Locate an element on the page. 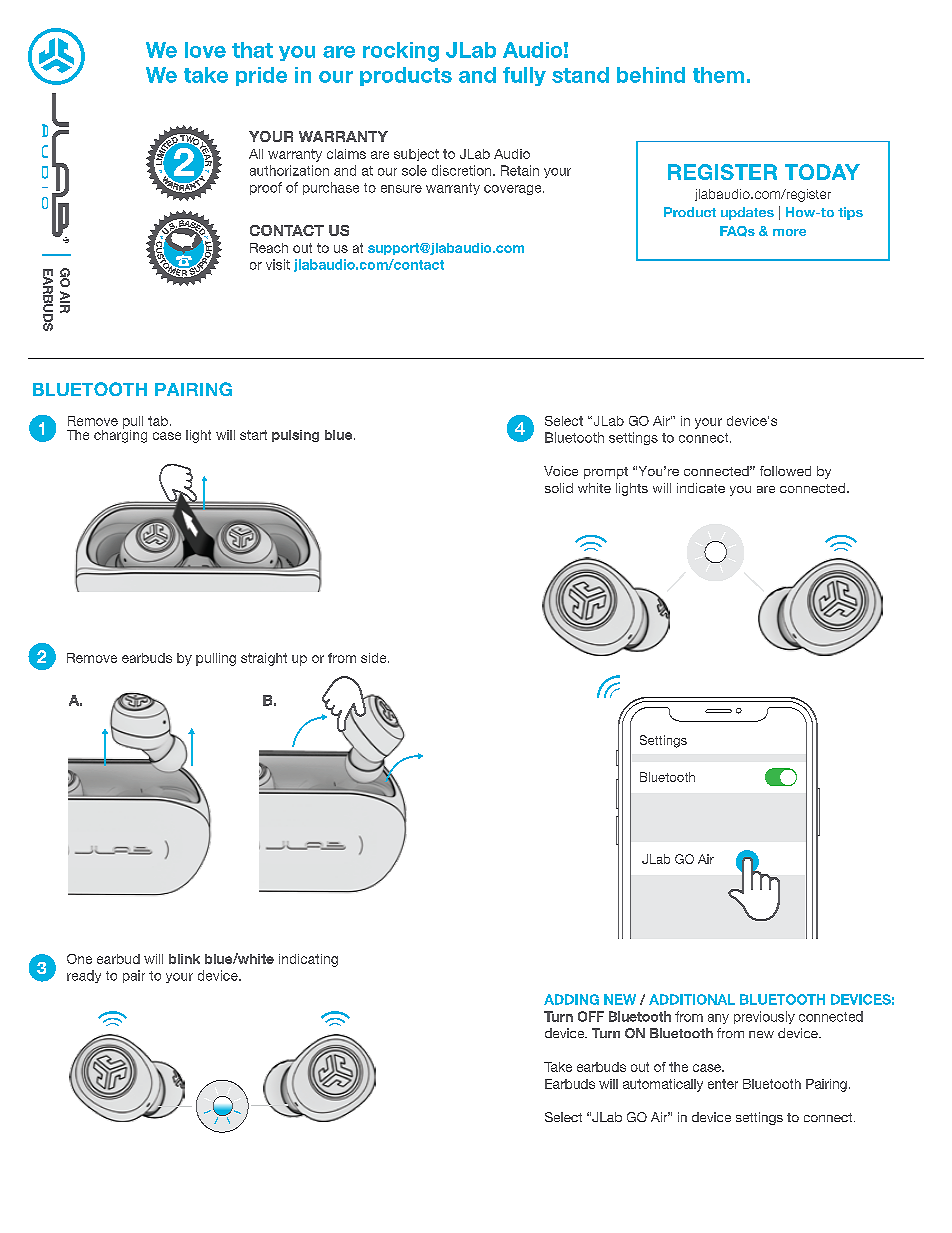  them is located at coordinates (718, 75).
